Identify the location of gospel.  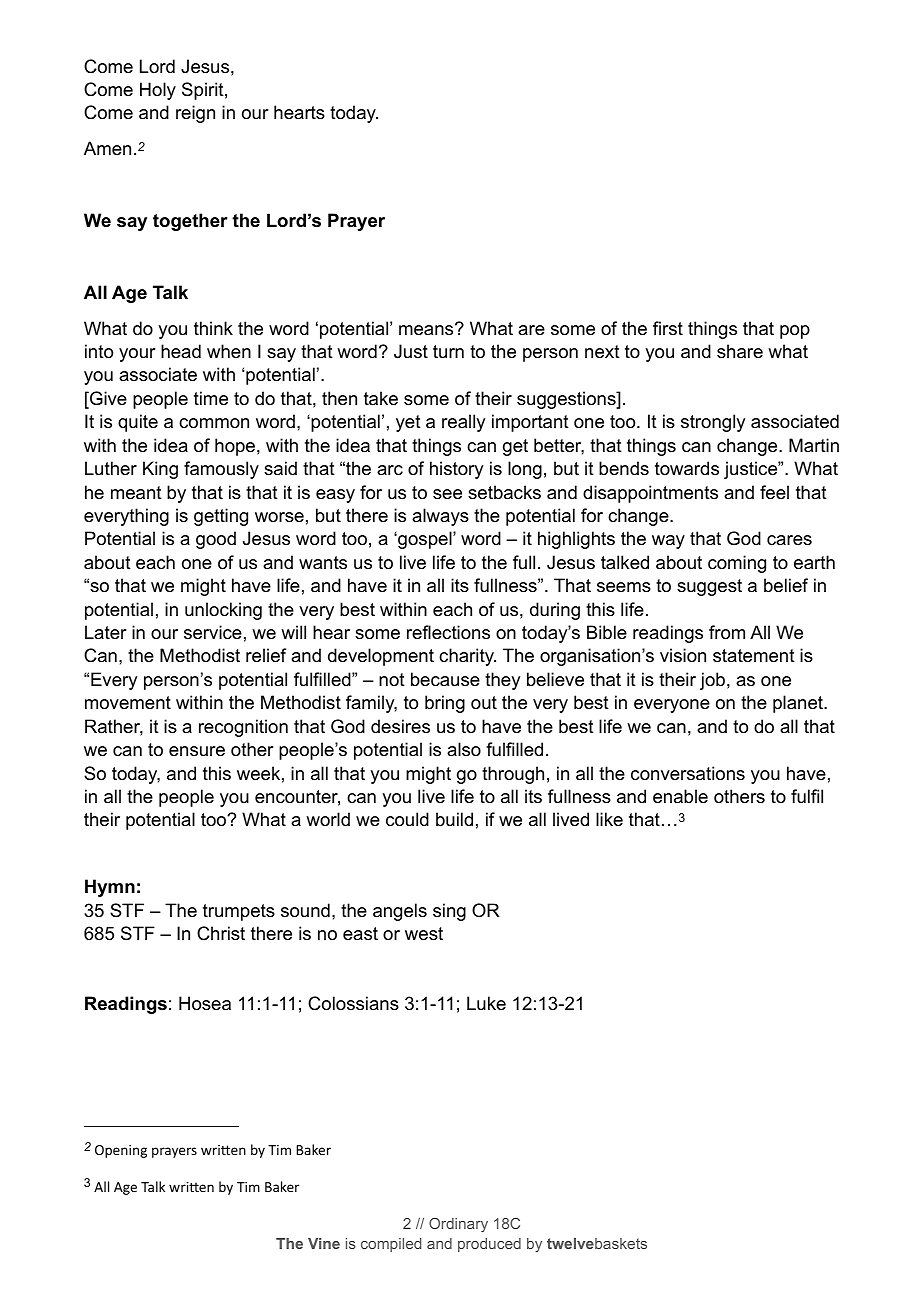
(425, 540).
